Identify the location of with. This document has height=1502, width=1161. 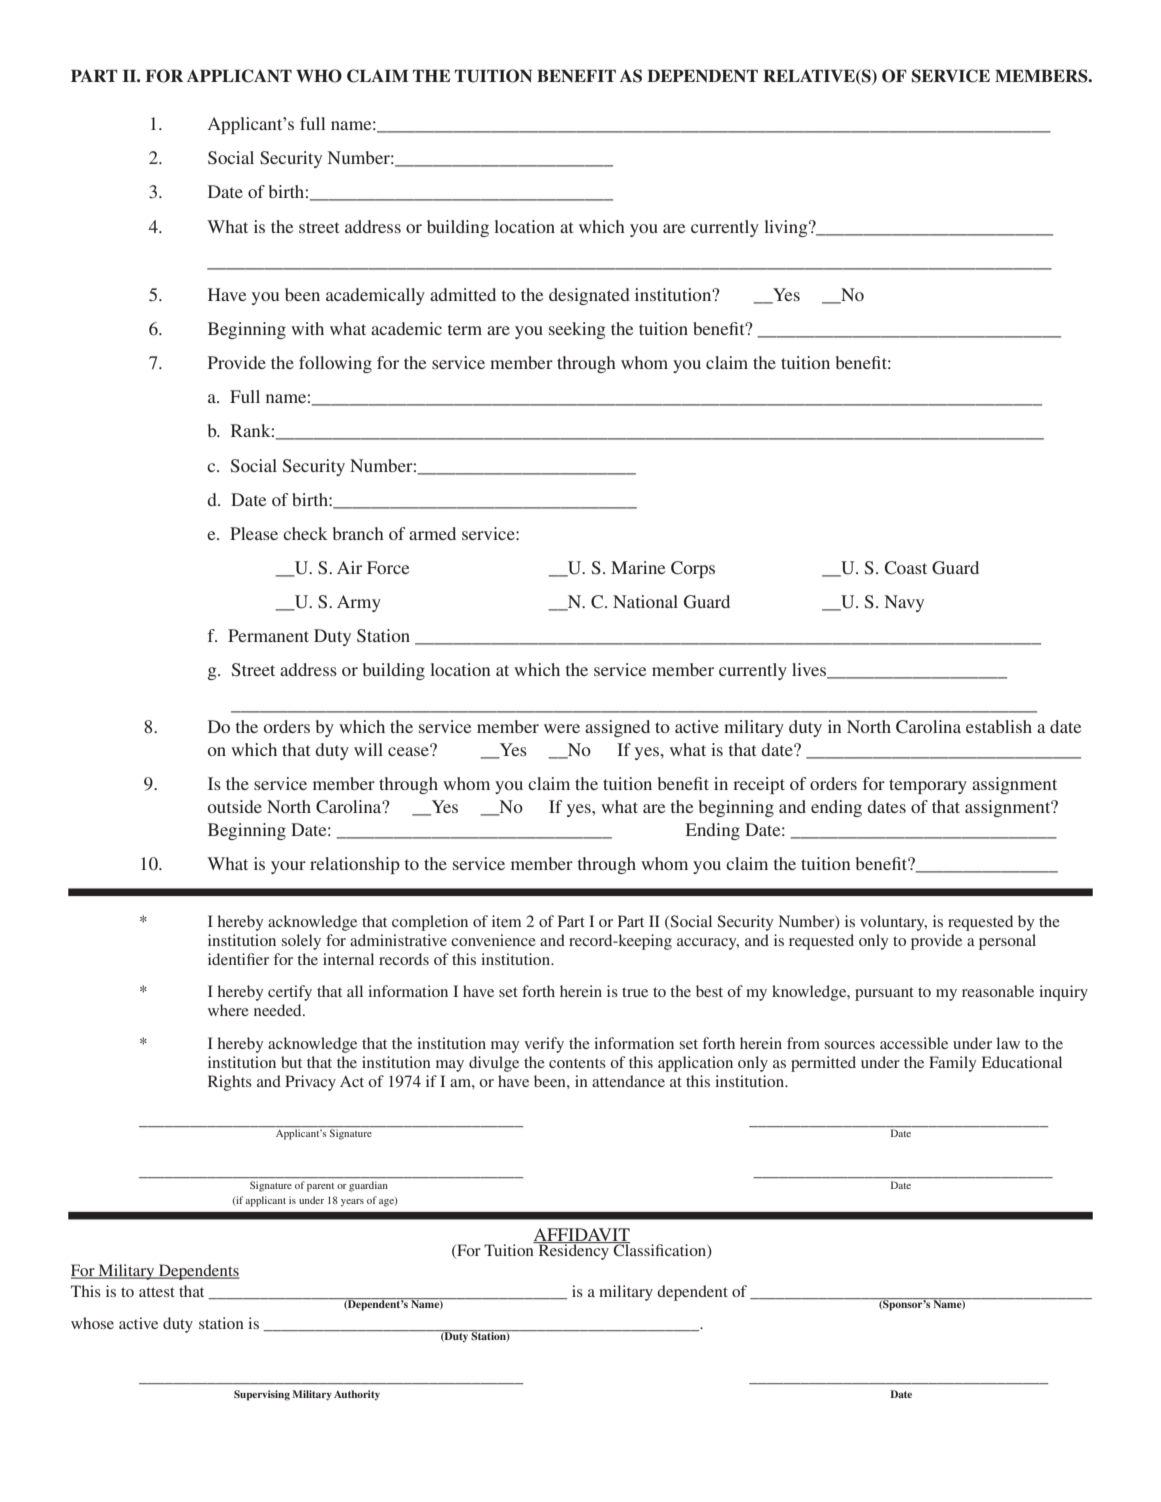
(307, 328).
